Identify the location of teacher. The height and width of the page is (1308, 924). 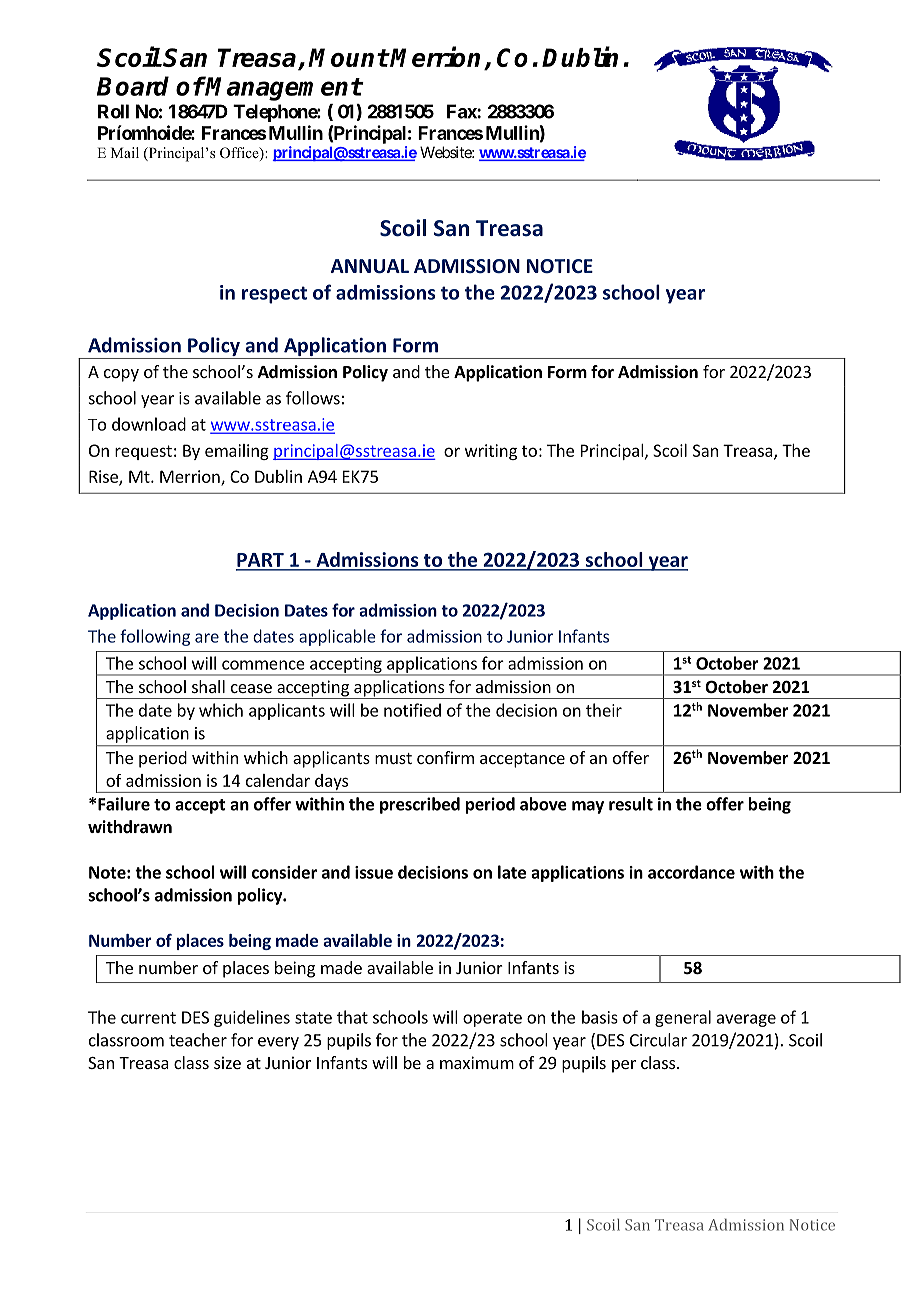
(198, 1040).
